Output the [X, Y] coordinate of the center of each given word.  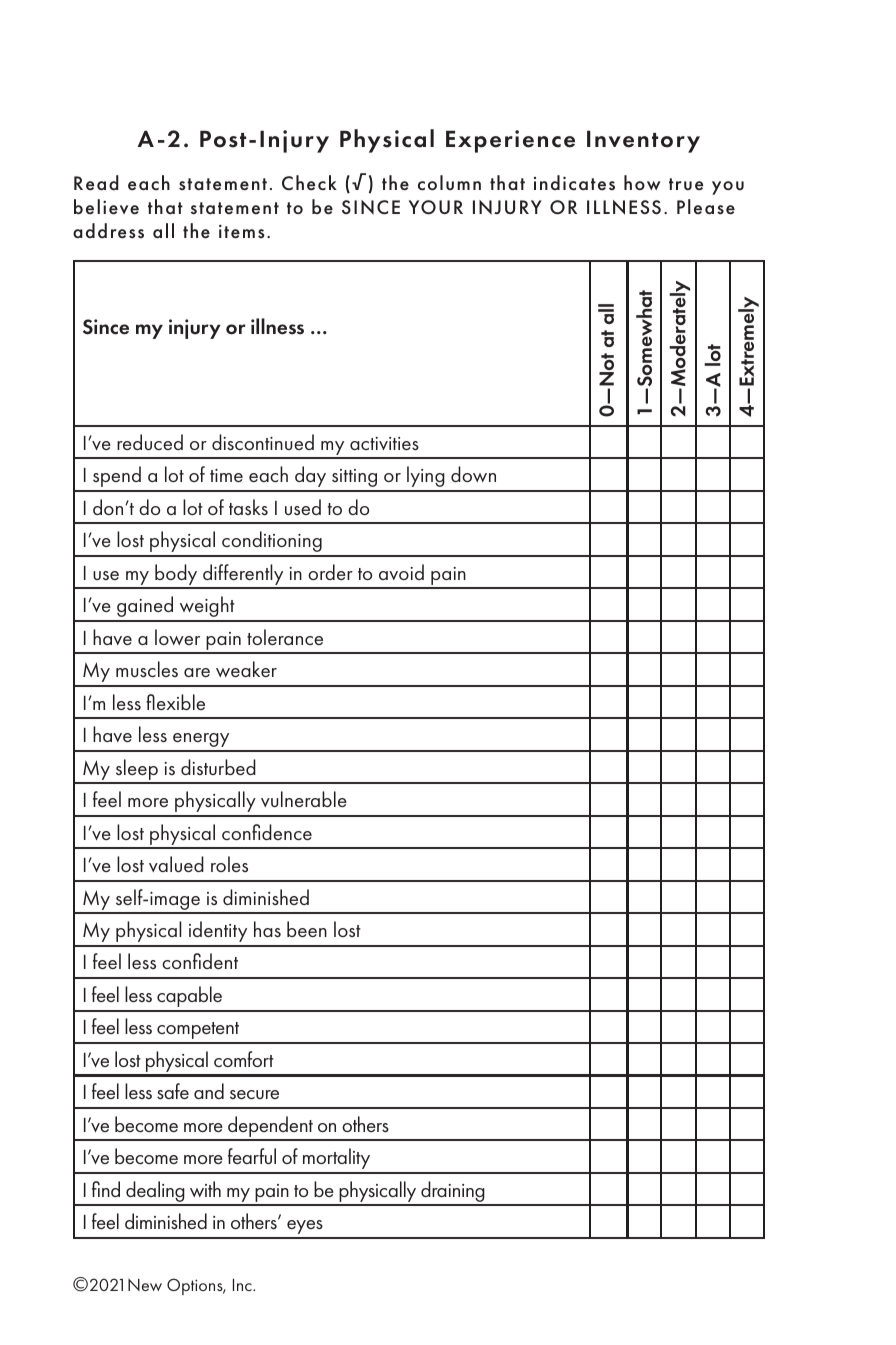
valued [176, 864]
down [473, 474]
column [449, 183]
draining [453, 1193]
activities [384, 443]
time [226, 475]
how [642, 182]
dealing [155, 1193]
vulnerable [304, 799]
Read [96, 183]
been [307, 929]
